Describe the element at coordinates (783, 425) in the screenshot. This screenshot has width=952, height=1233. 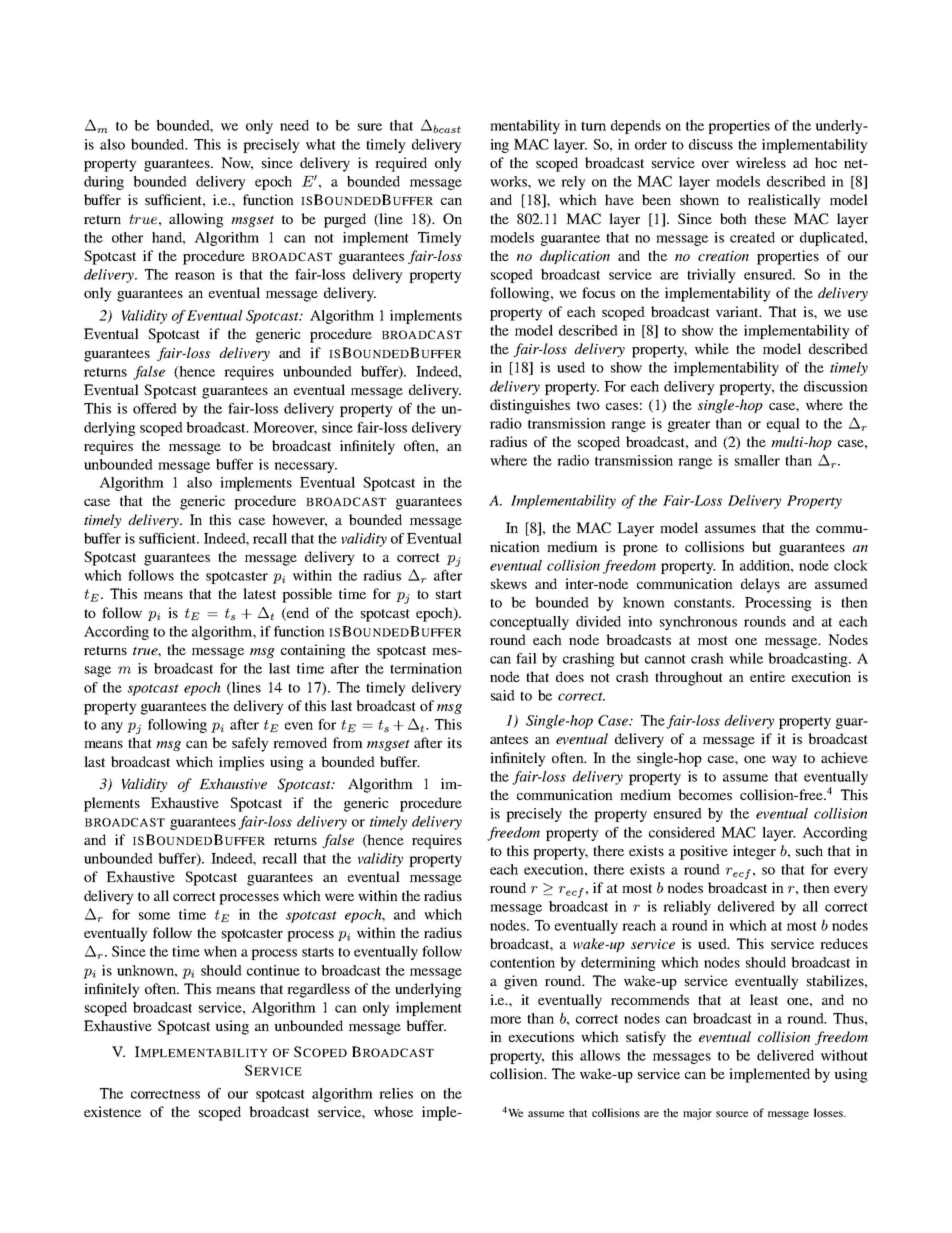
I see `equal` at that location.
